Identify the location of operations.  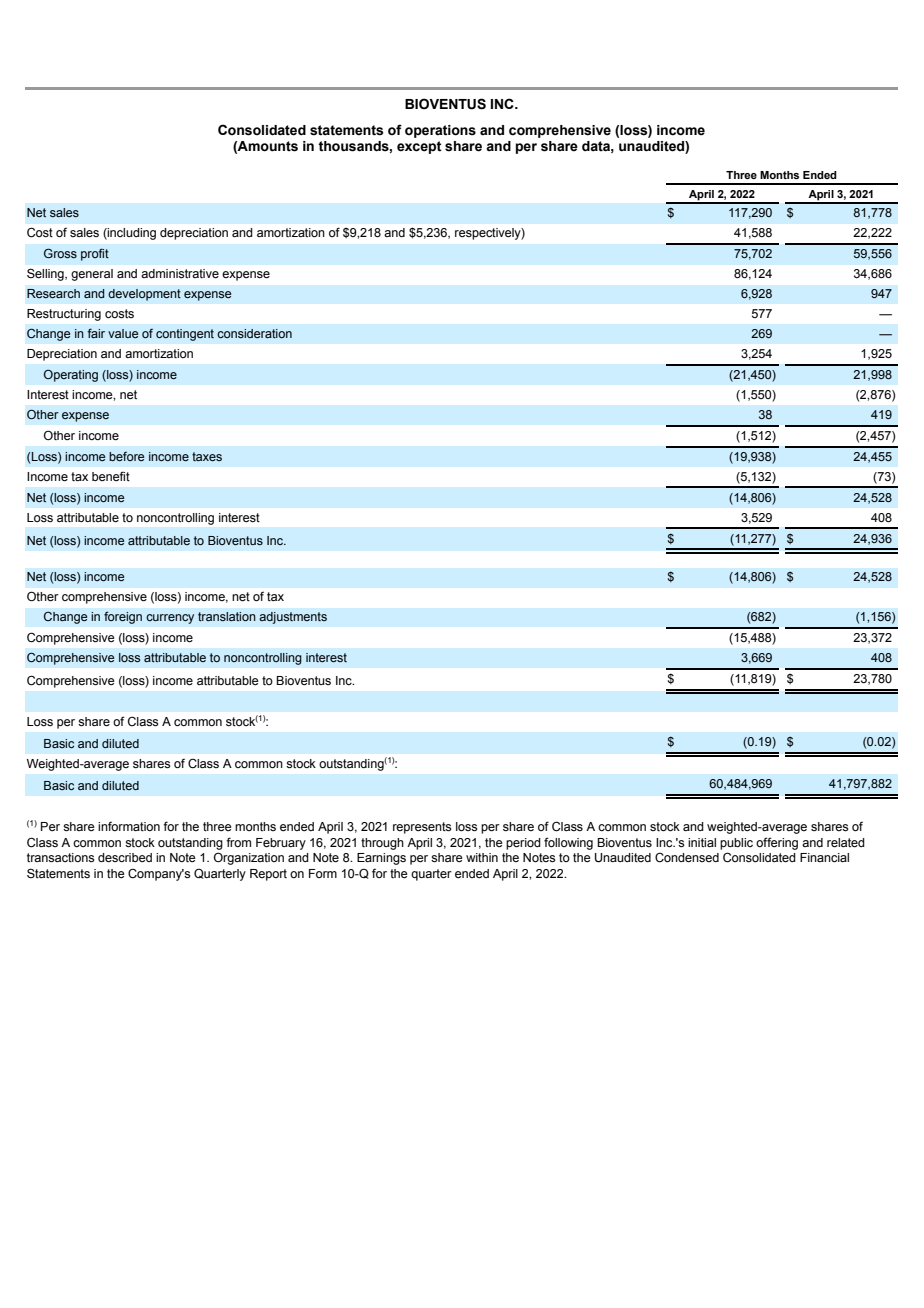
(440, 131).
